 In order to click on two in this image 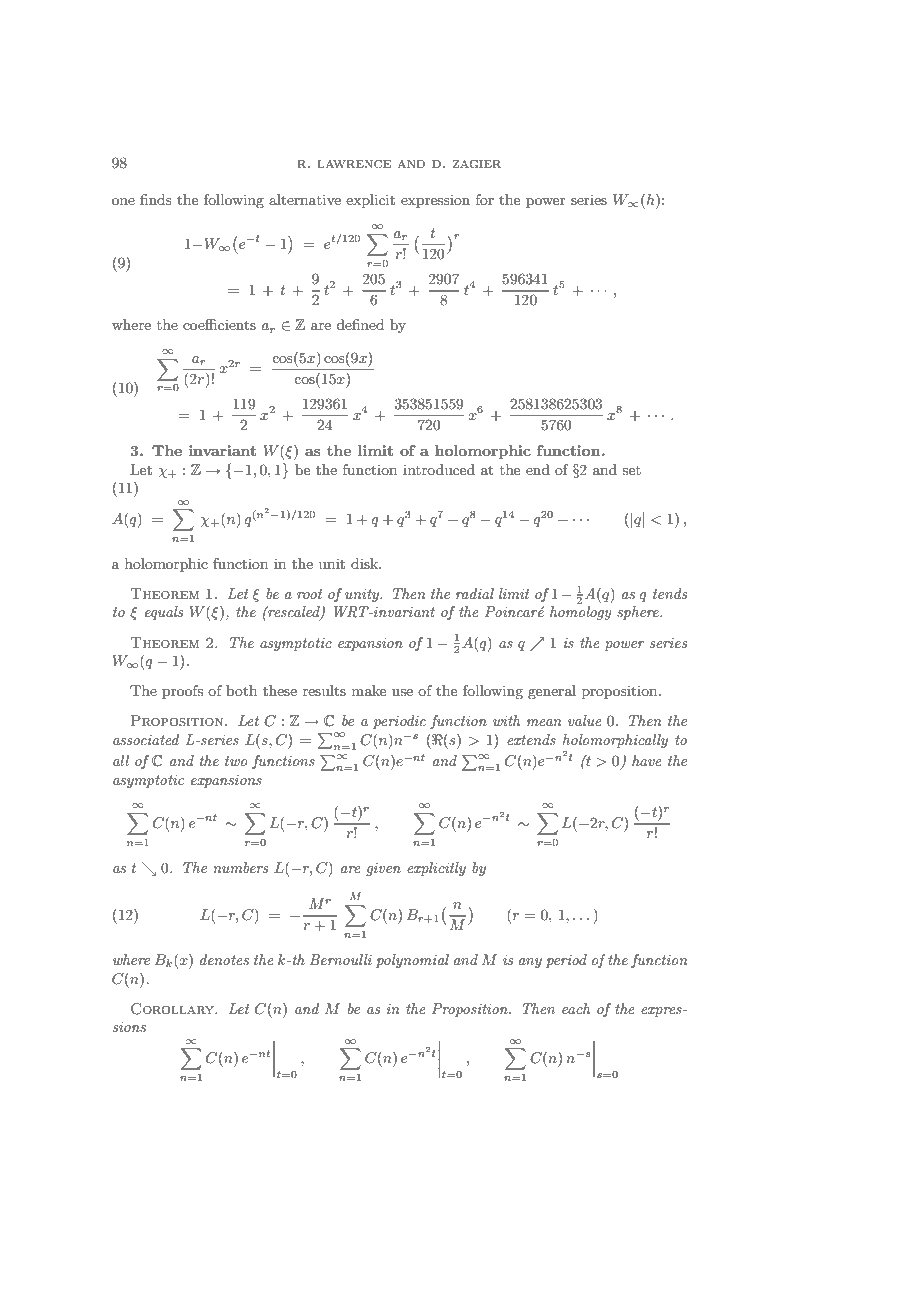, I will do `click(236, 761)`.
